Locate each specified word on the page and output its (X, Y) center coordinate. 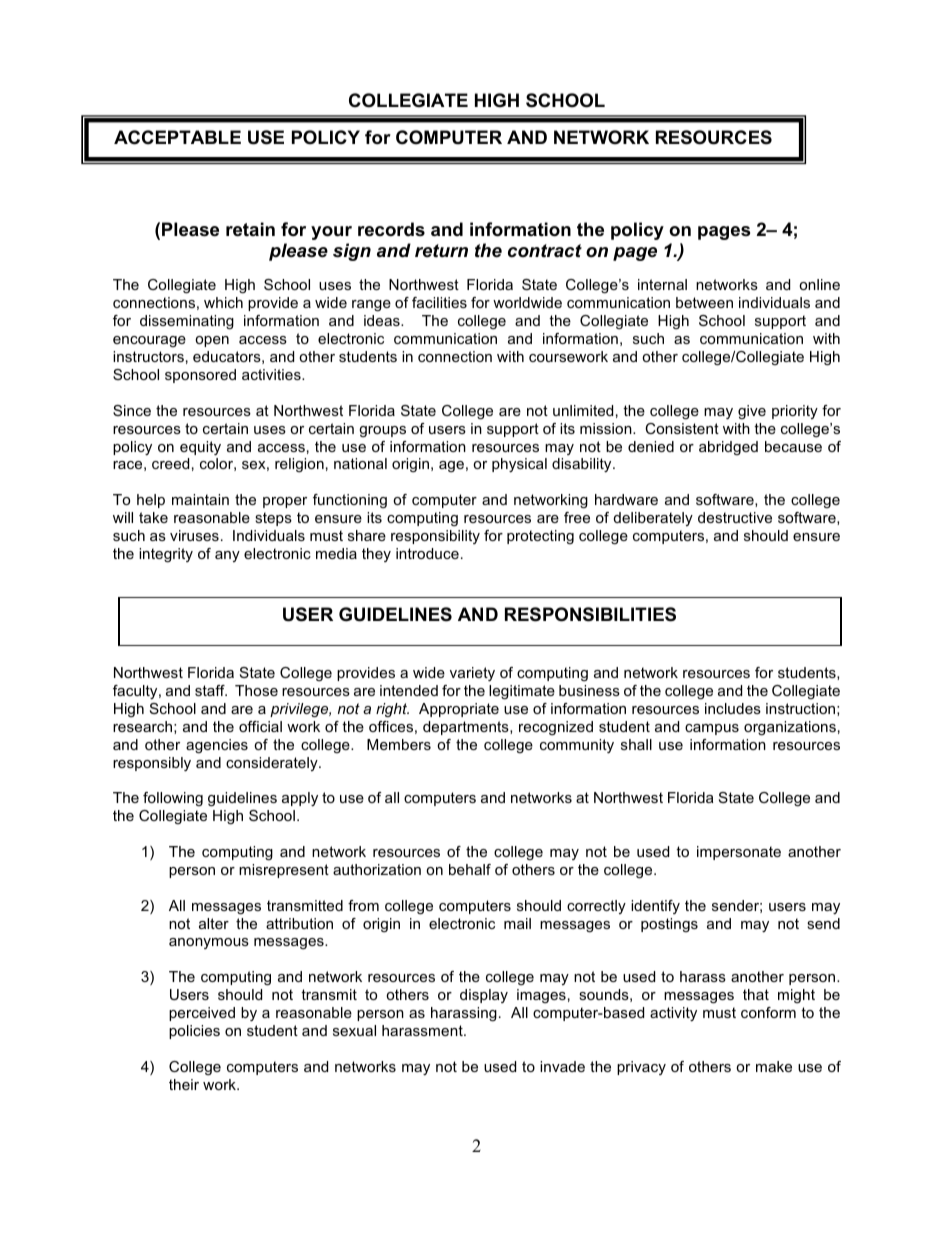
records (391, 229)
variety (472, 674)
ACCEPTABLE (177, 137)
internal (662, 284)
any (227, 556)
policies (194, 1032)
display (484, 996)
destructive (735, 517)
